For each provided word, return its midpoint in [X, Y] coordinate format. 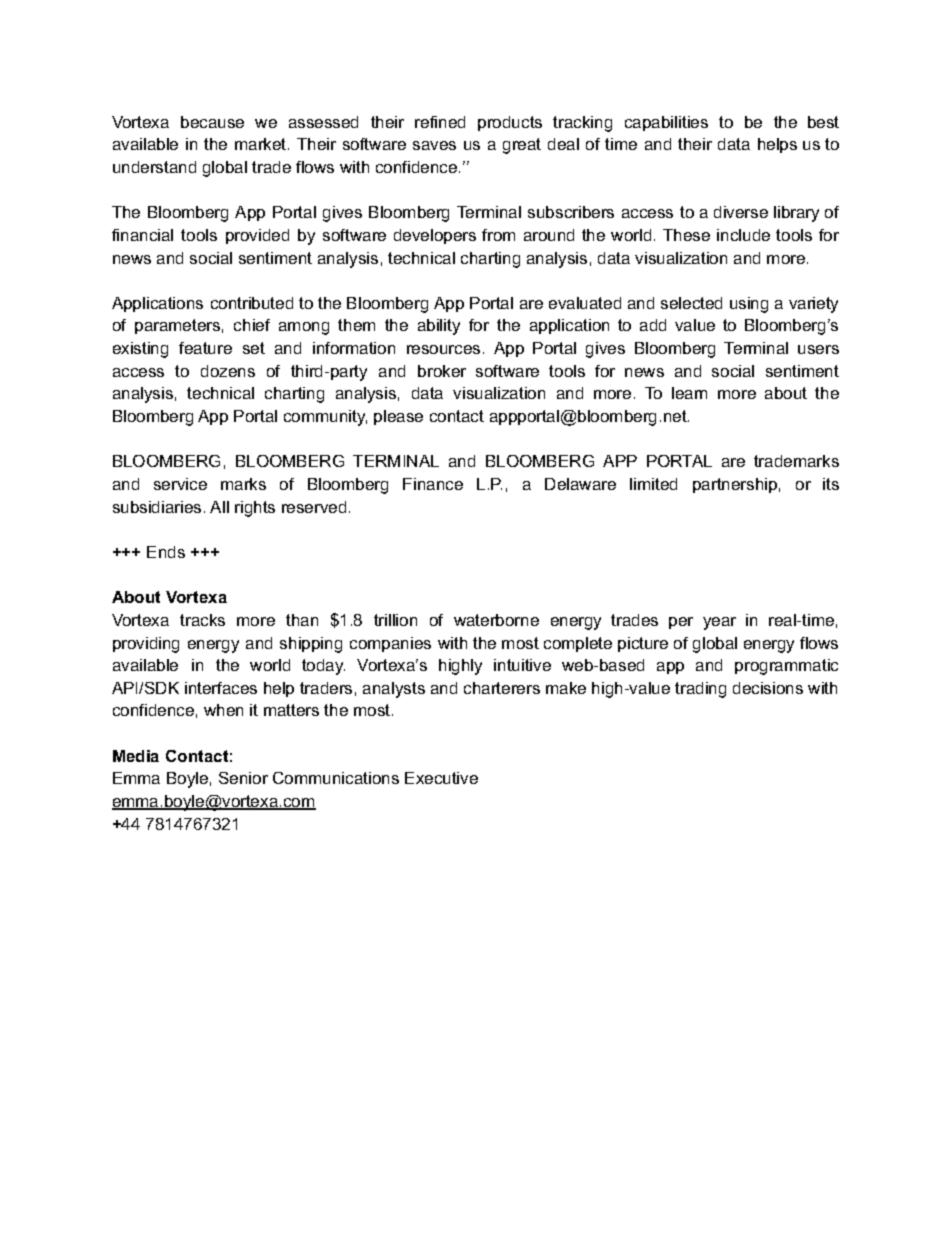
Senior [243, 778]
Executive [441, 778]
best [823, 122]
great [522, 146]
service [180, 484]
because [212, 122]
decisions [768, 688]
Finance [433, 484]
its [831, 484]
